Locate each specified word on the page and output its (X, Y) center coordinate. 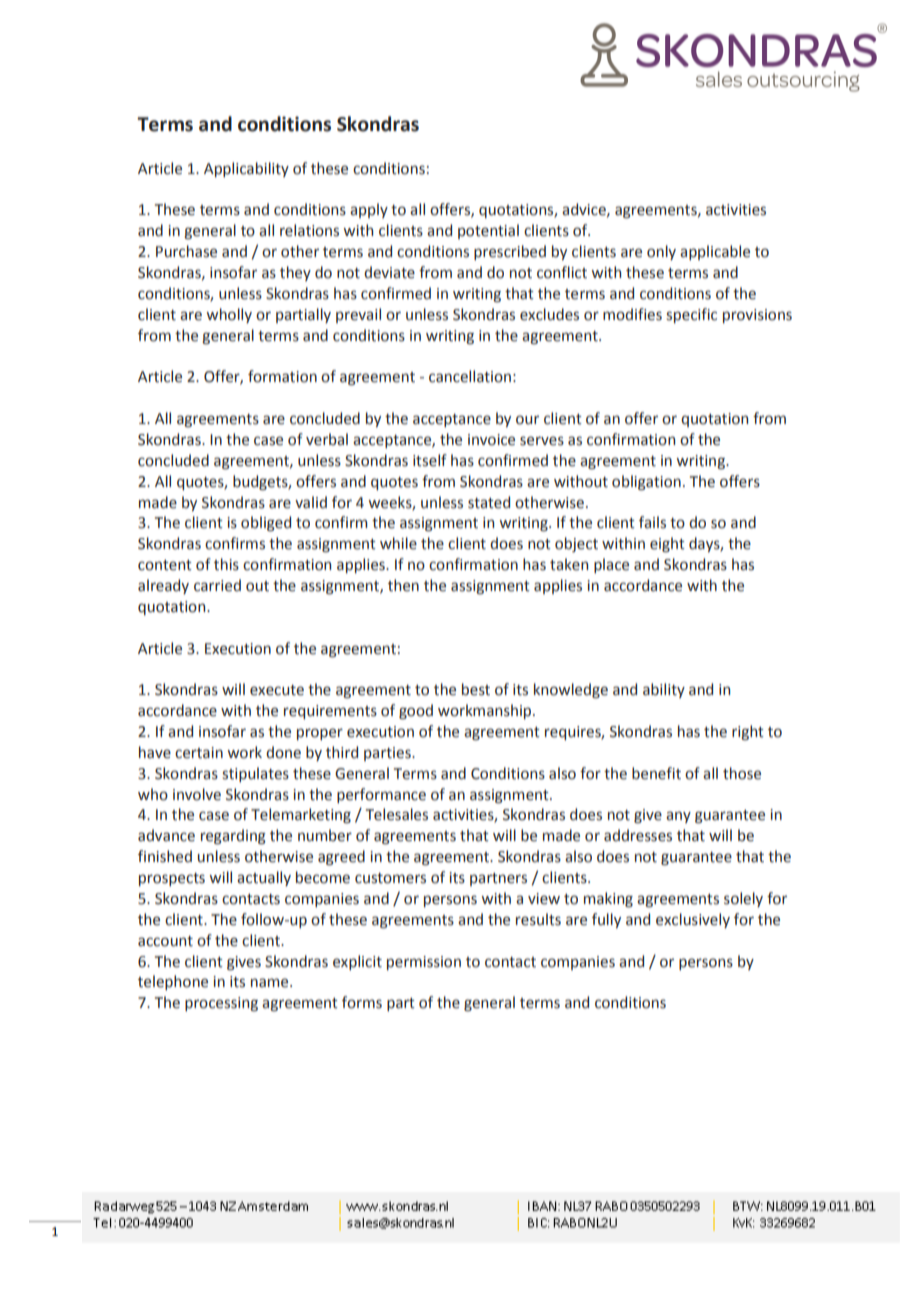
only (661, 252)
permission (424, 963)
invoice (491, 440)
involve (197, 794)
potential (488, 231)
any (678, 817)
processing (221, 1004)
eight (667, 545)
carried (217, 585)
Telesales (397, 814)
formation (282, 376)
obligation (646, 483)
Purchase (186, 251)
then (403, 585)
